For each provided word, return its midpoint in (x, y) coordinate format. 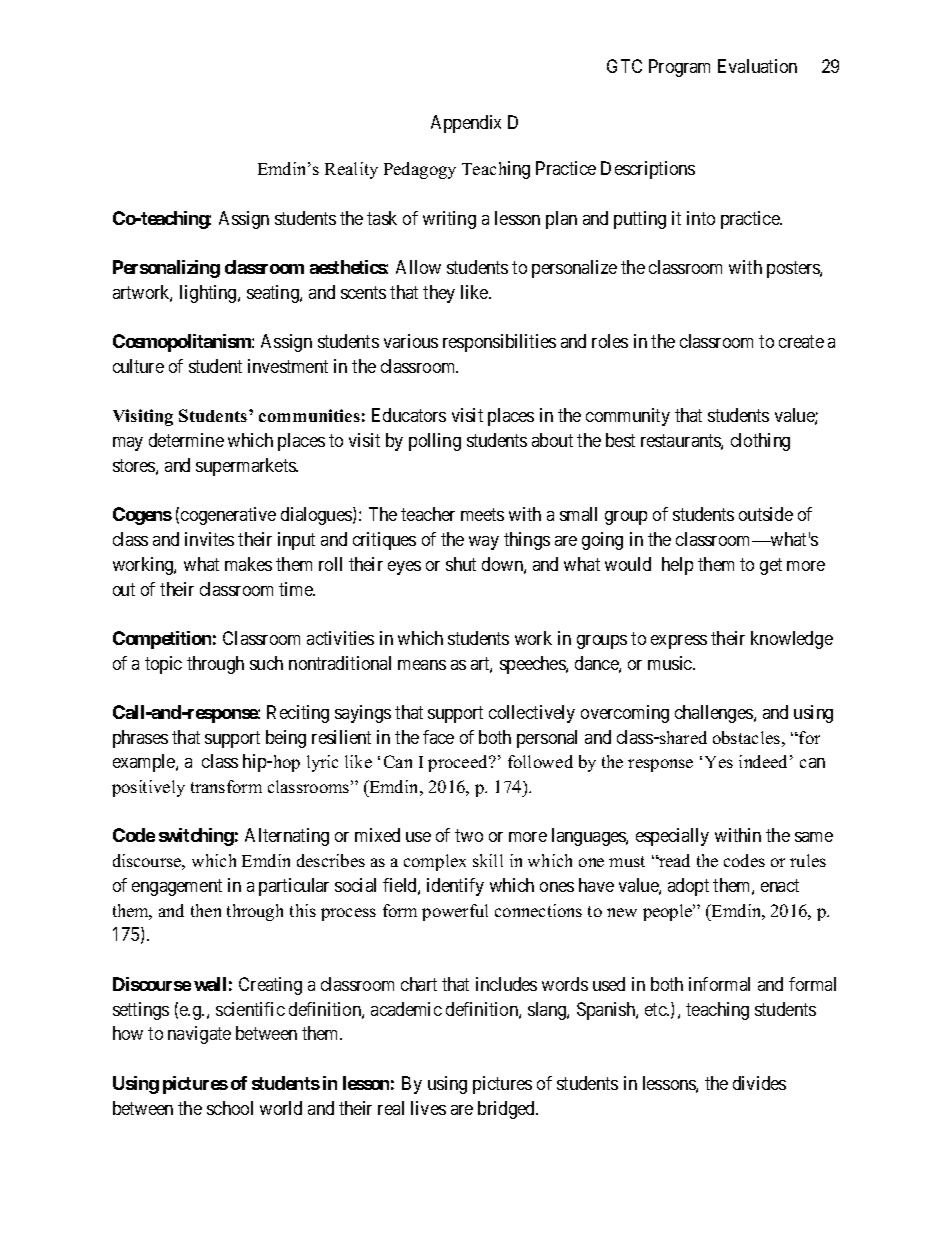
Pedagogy (420, 170)
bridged (508, 1110)
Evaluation (757, 66)
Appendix (466, 124)
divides (759, 1083)
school (230, 1108)
